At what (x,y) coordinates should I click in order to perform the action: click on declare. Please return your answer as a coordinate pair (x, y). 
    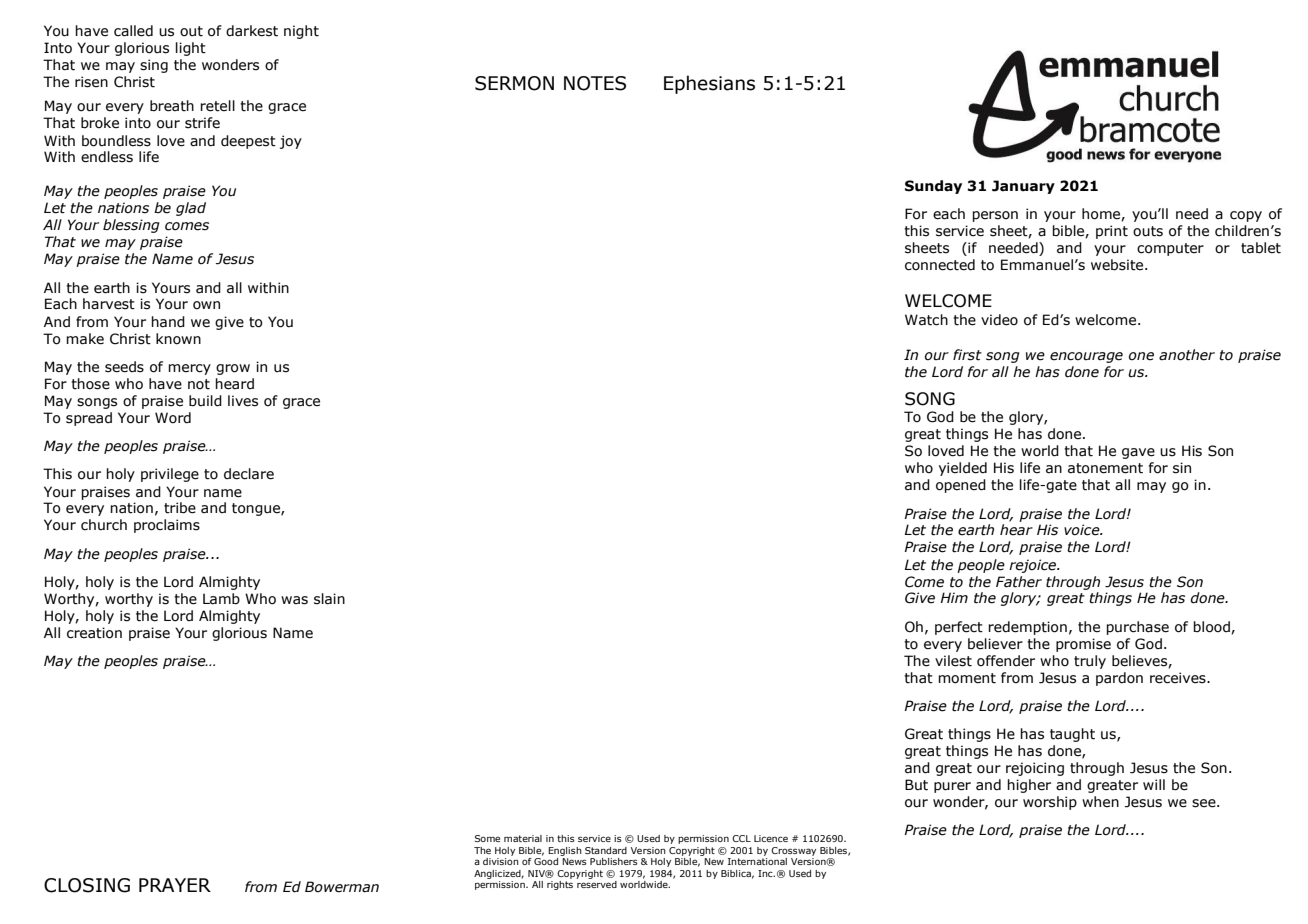
    Looking at the image, I should click on (249, 474).
